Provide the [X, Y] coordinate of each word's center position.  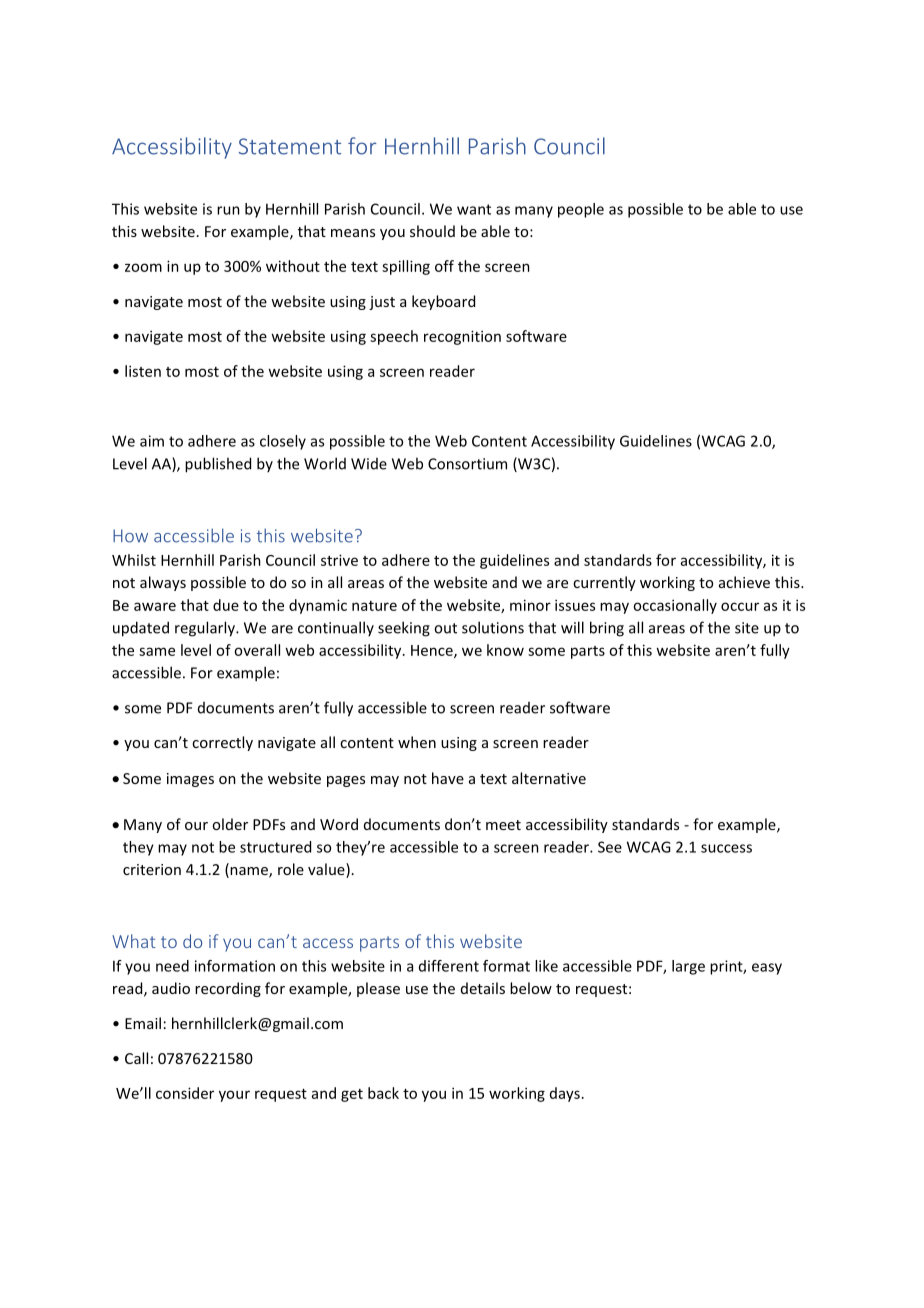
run [228, 210]
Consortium [467, 464]
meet [503, 825]
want [474, 209]
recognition [462, 337]
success [726, 848]
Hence [433, 651]
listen [143, 371]
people [581, 210]
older [230, 824]
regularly [206, 629]
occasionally [675, 606]
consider [185, 1093]
